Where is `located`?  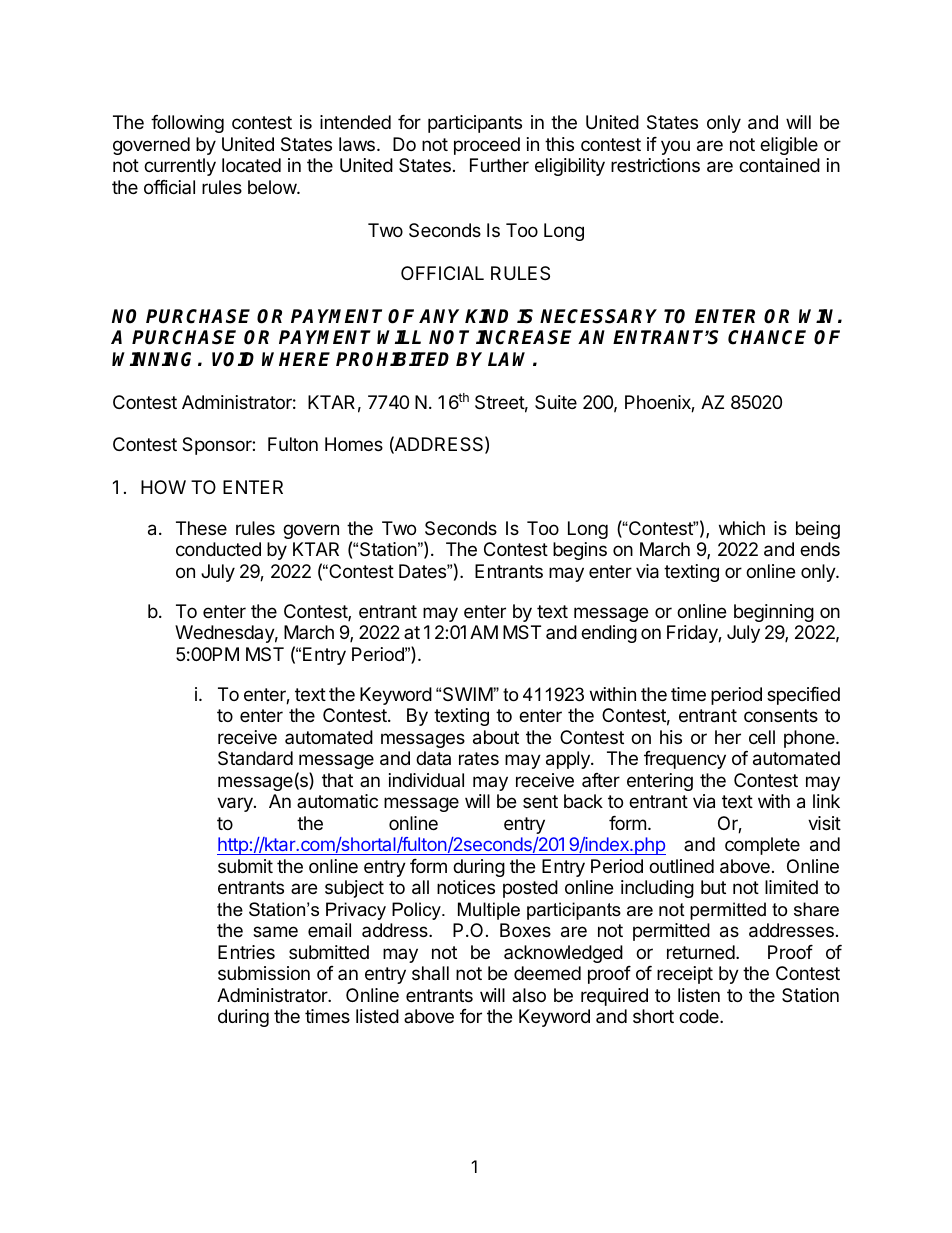
located is located at coordinates (251, 165).
